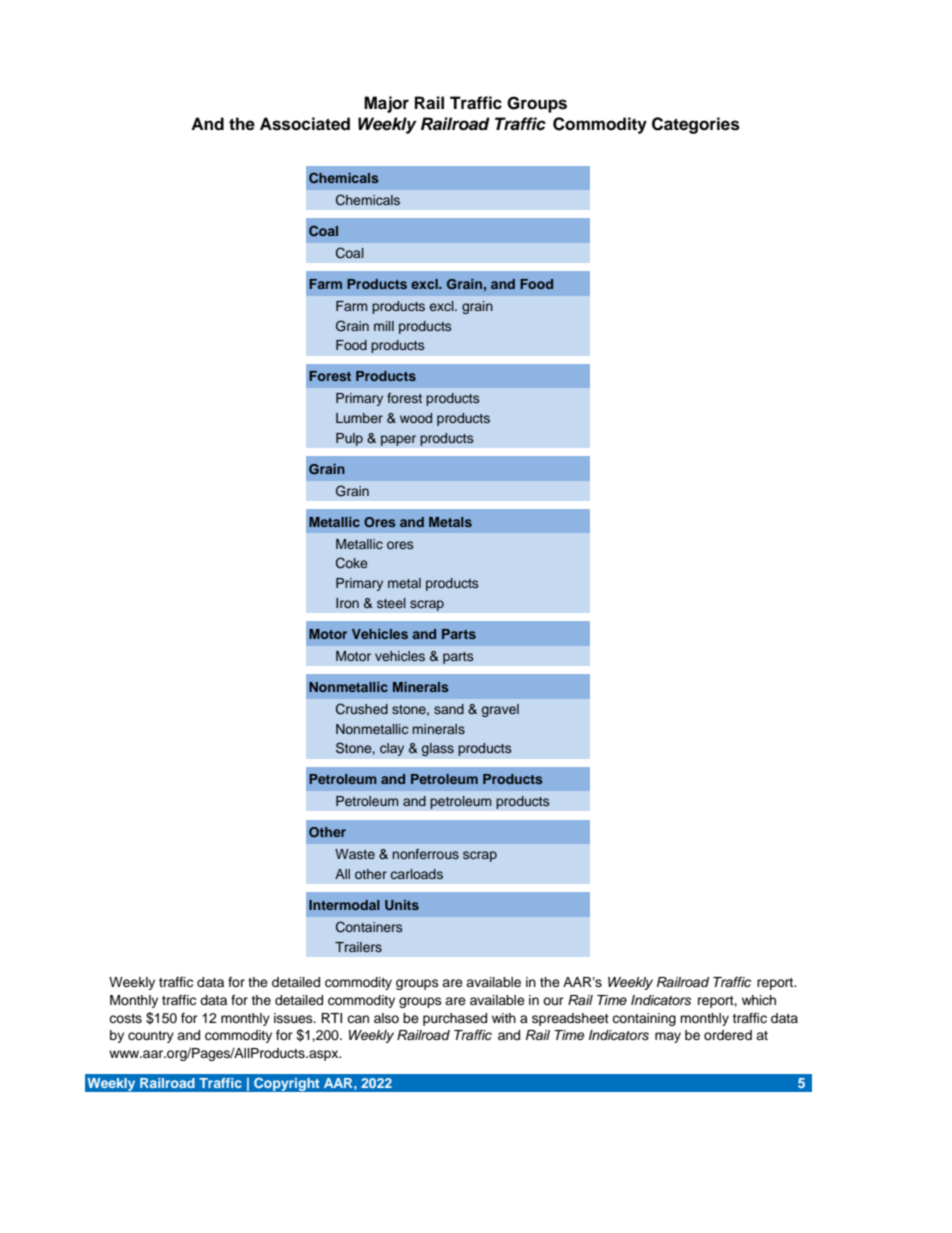 The width and height of the screenshot is (952, 1233). I want to click on wood, so click(416, 418).
